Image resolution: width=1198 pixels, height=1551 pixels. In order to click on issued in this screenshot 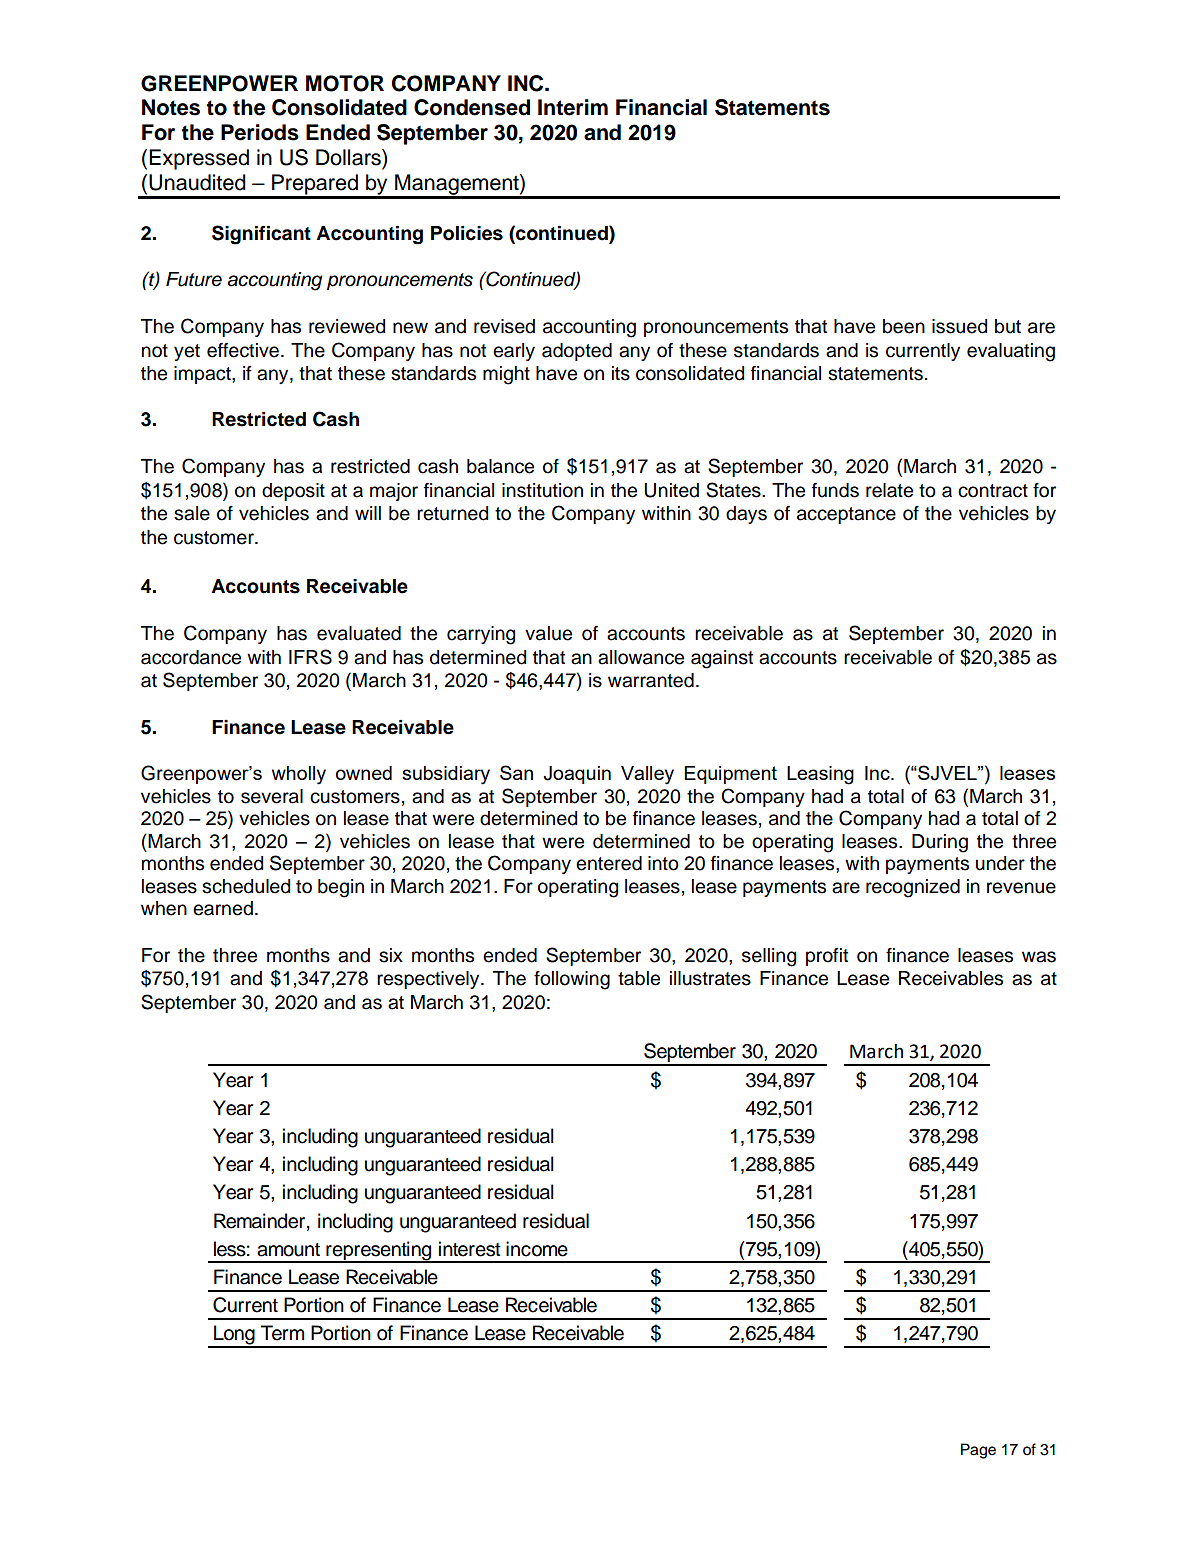, I will do `click(959, 326)`.
